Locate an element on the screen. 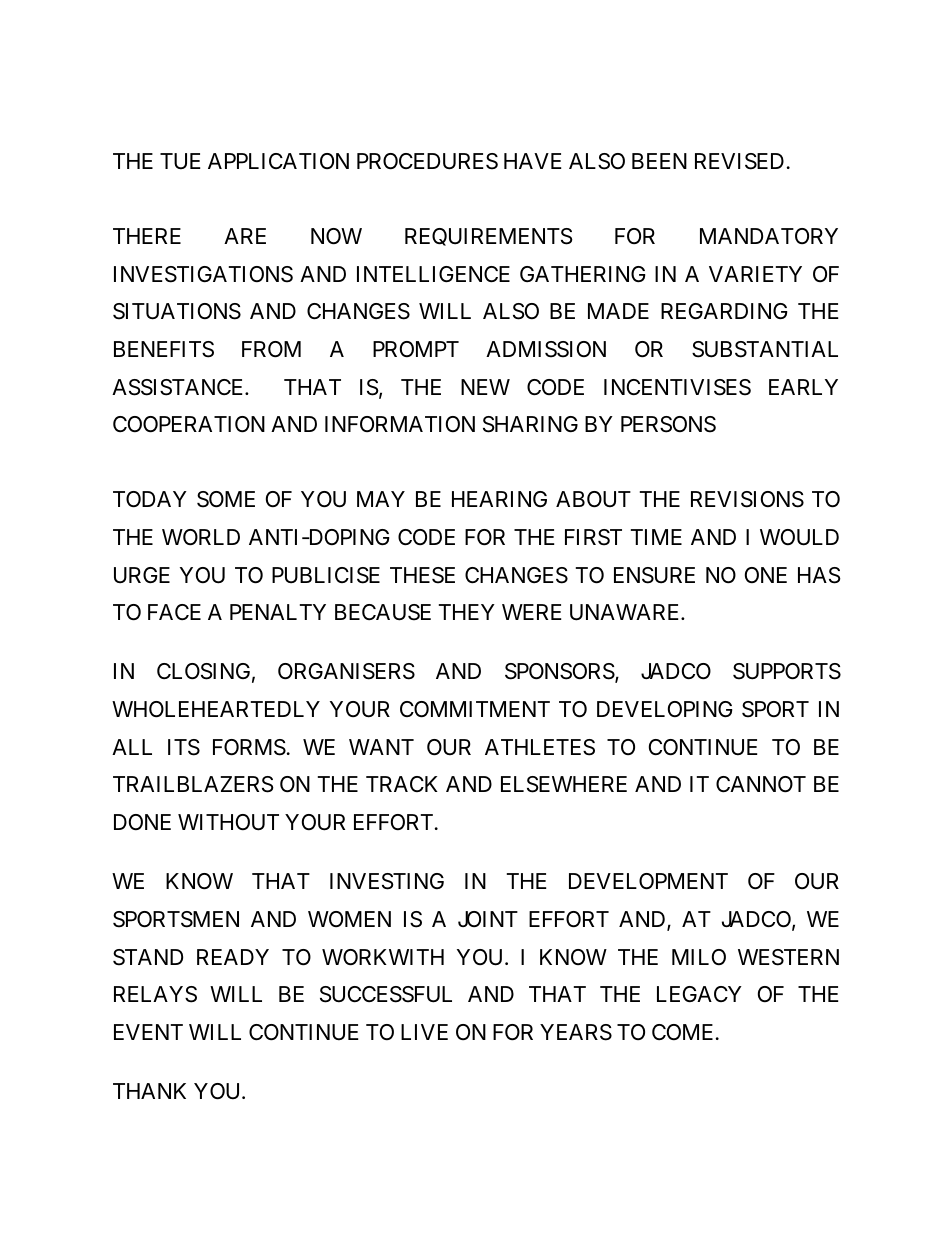 The image size is (952, 1233). REVISED is located at coordinates (739, 161).
